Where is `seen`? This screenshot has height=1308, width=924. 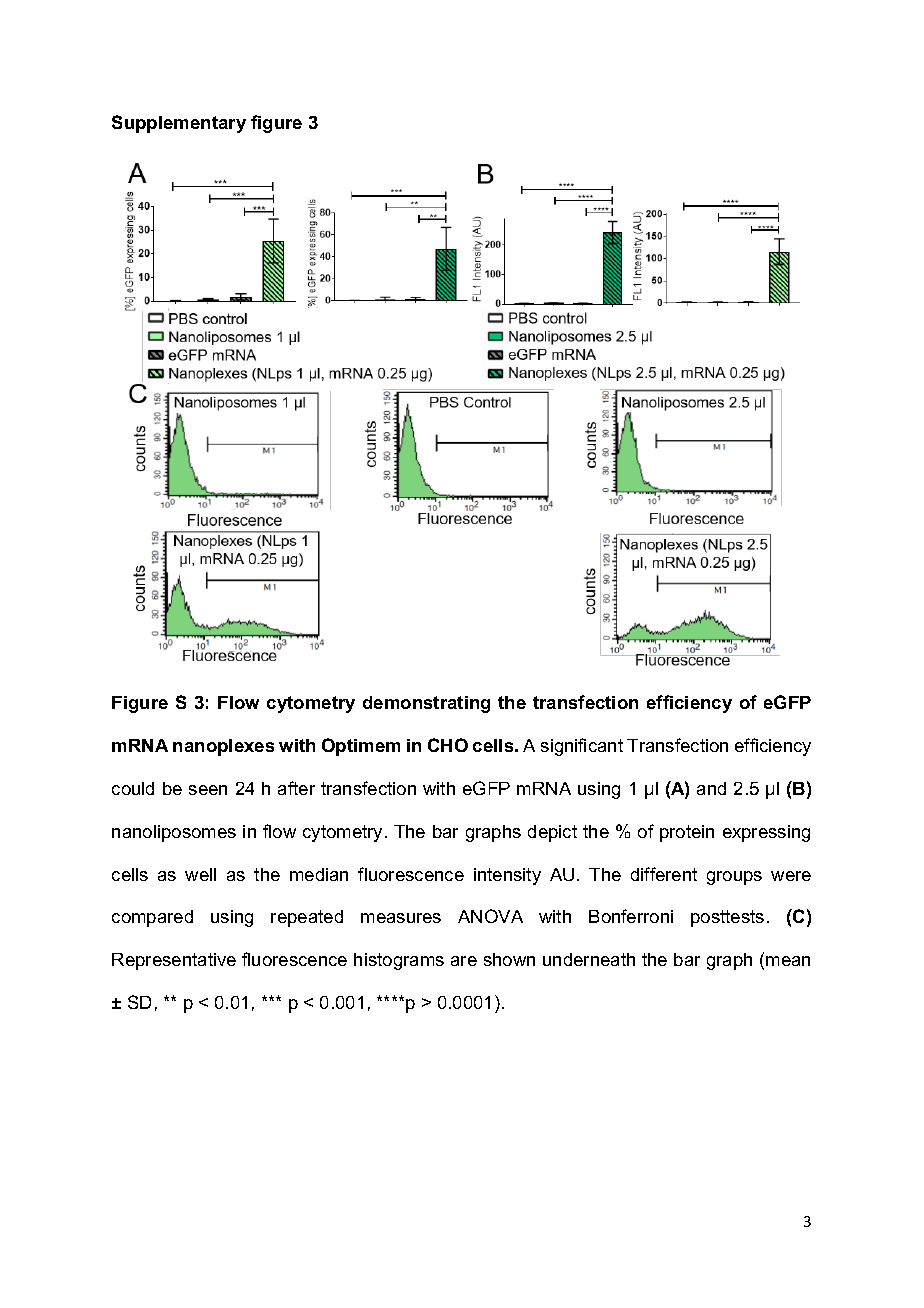
seen is located at coordinates (208, 790).
